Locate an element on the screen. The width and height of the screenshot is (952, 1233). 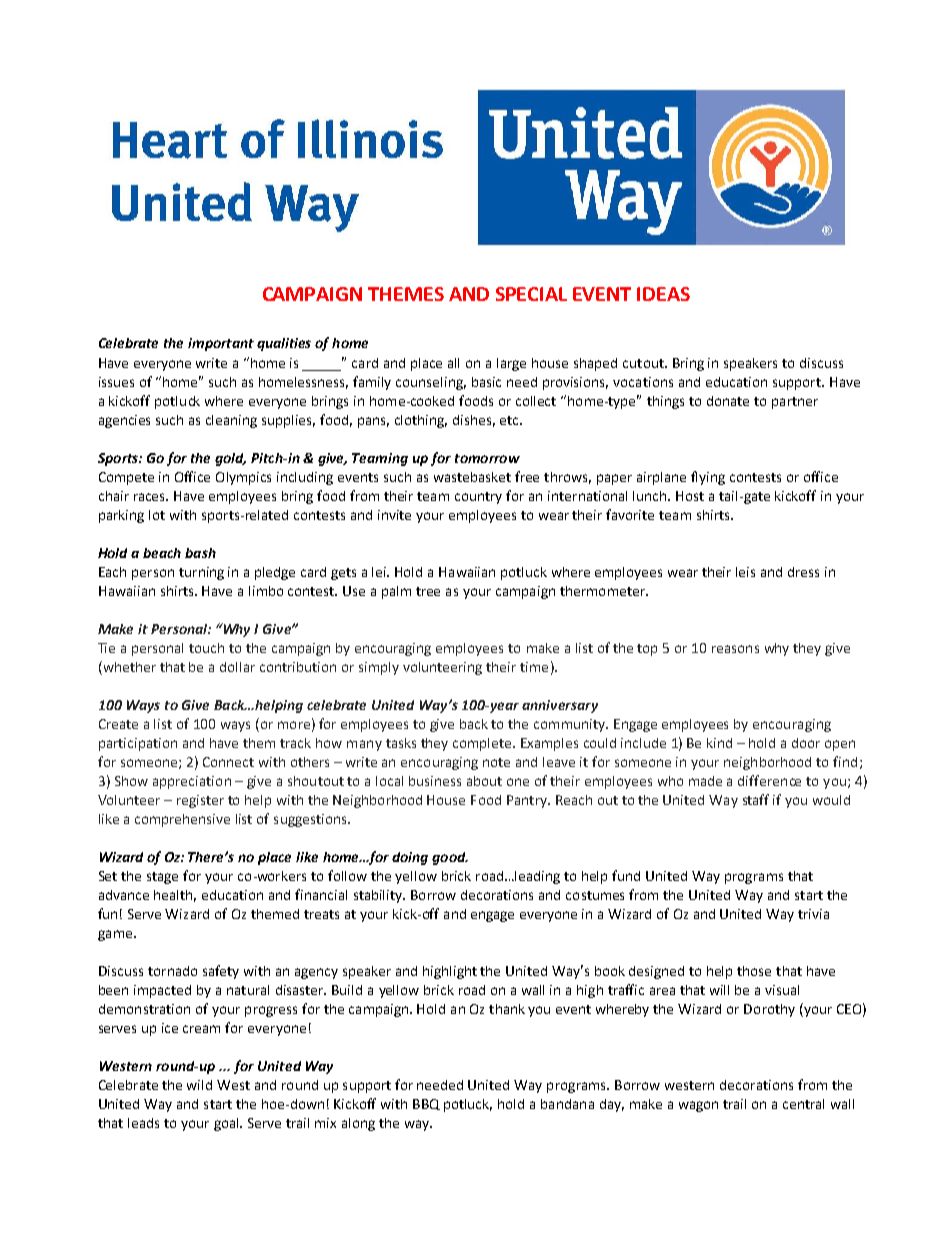
complete is located at coordinates (483, 744).
